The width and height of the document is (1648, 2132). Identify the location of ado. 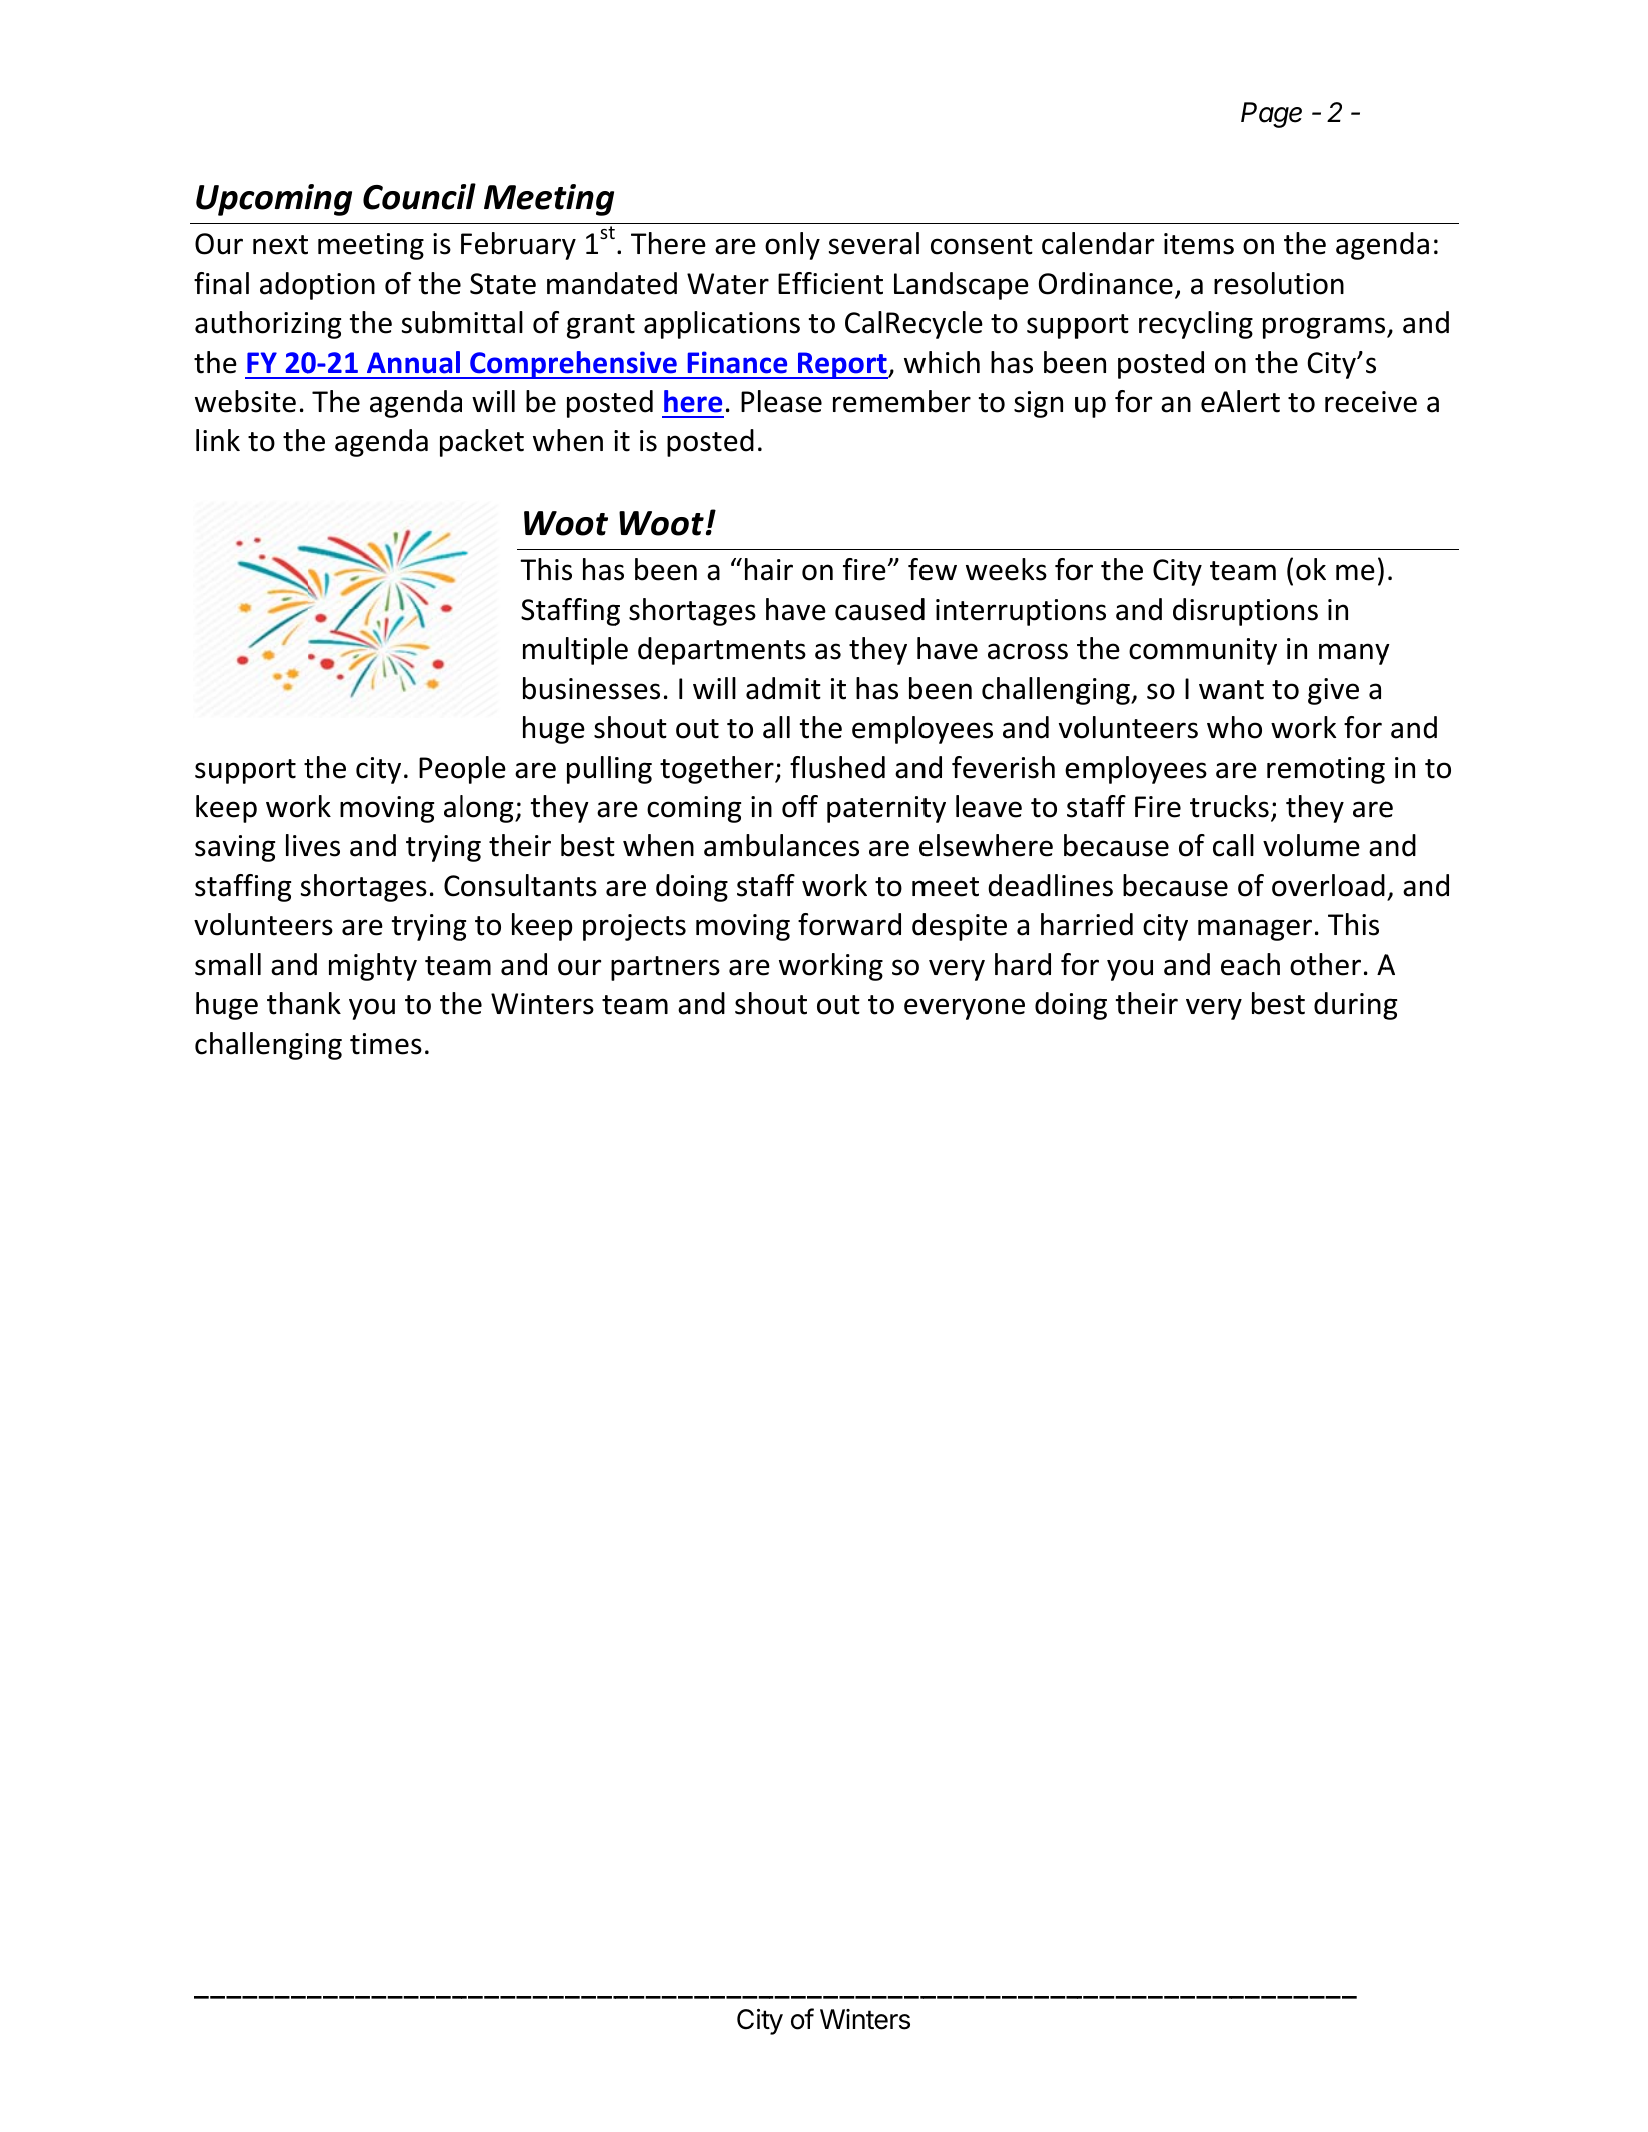
(283, 283).
